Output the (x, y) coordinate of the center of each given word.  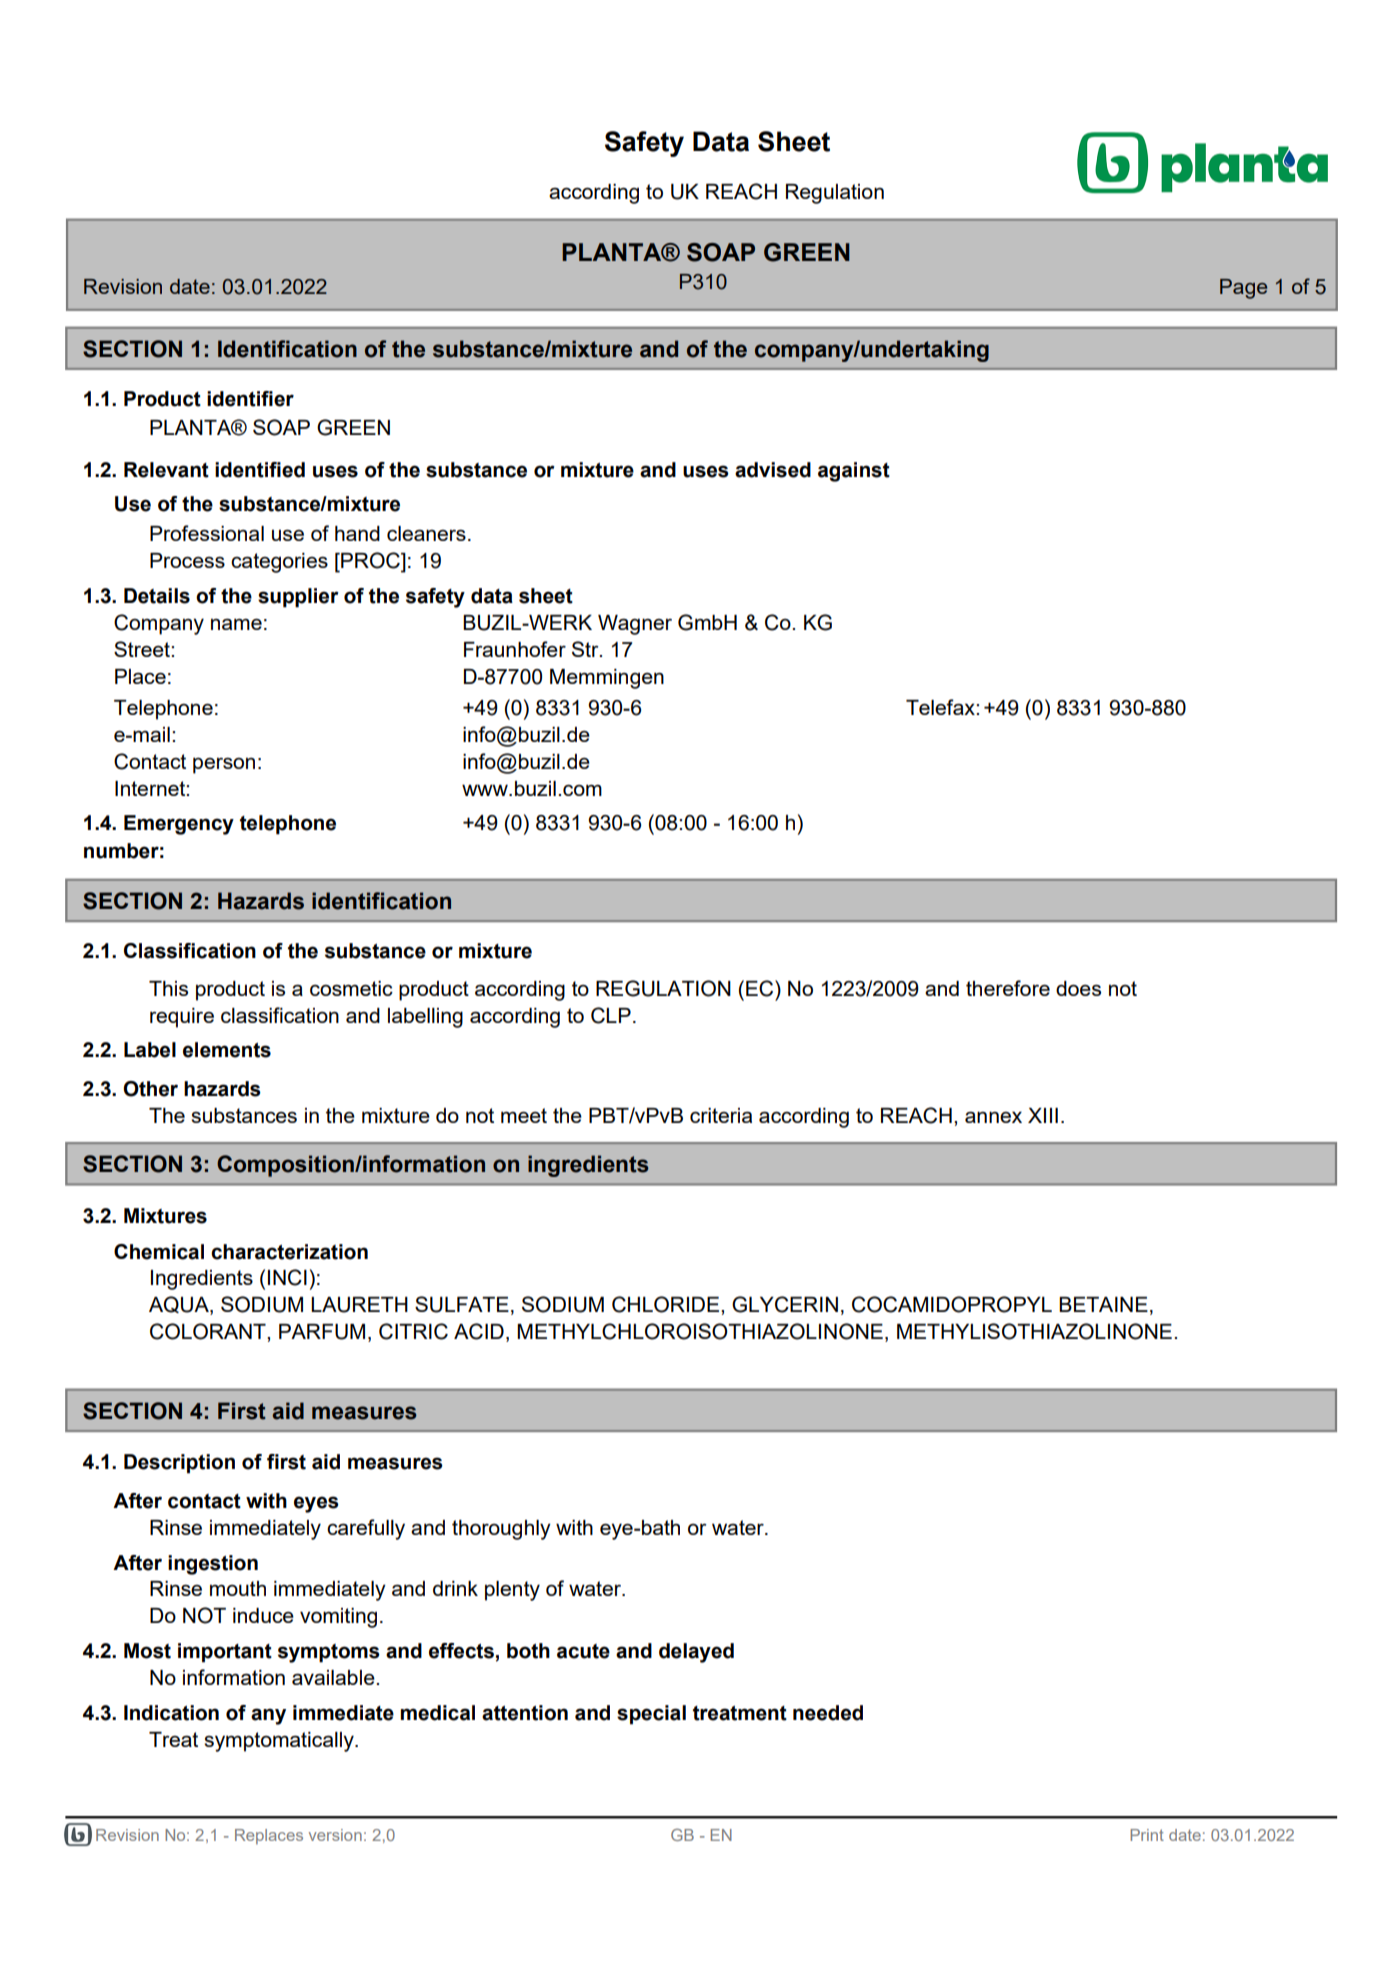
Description (179, 1464)
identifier (250, 399)
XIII (1043, 1115)
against (854, 472)
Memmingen (607, 679)
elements (227, 1050)
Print (1147, 1835)
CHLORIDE (667, 1304)
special (651, 1715)
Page (1243, 289)
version (335, 1835)
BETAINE (1103, 1304)
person (224, 765)
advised (773, 470)
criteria (721, 1115)
